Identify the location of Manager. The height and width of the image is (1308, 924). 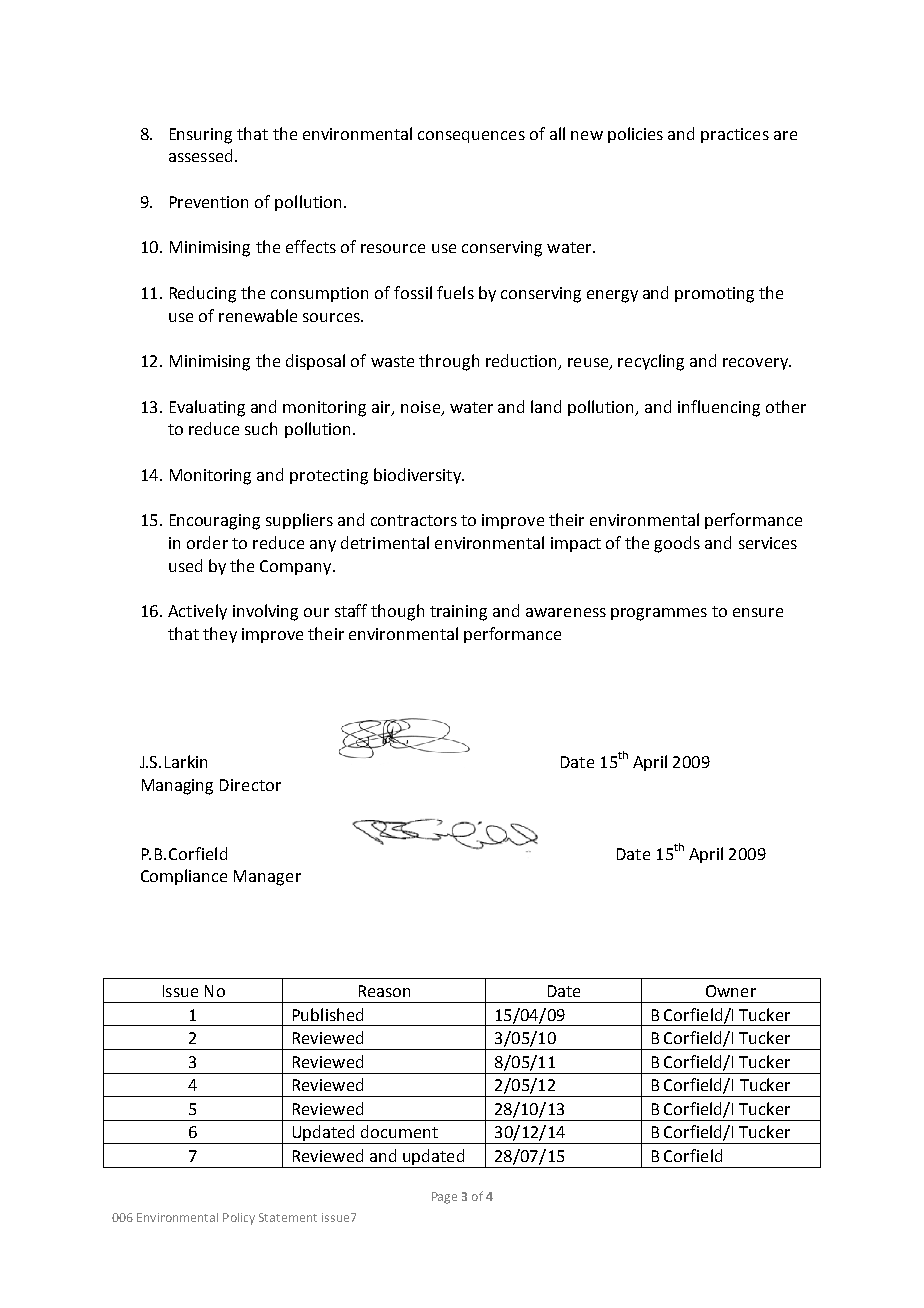
(267, 878).
